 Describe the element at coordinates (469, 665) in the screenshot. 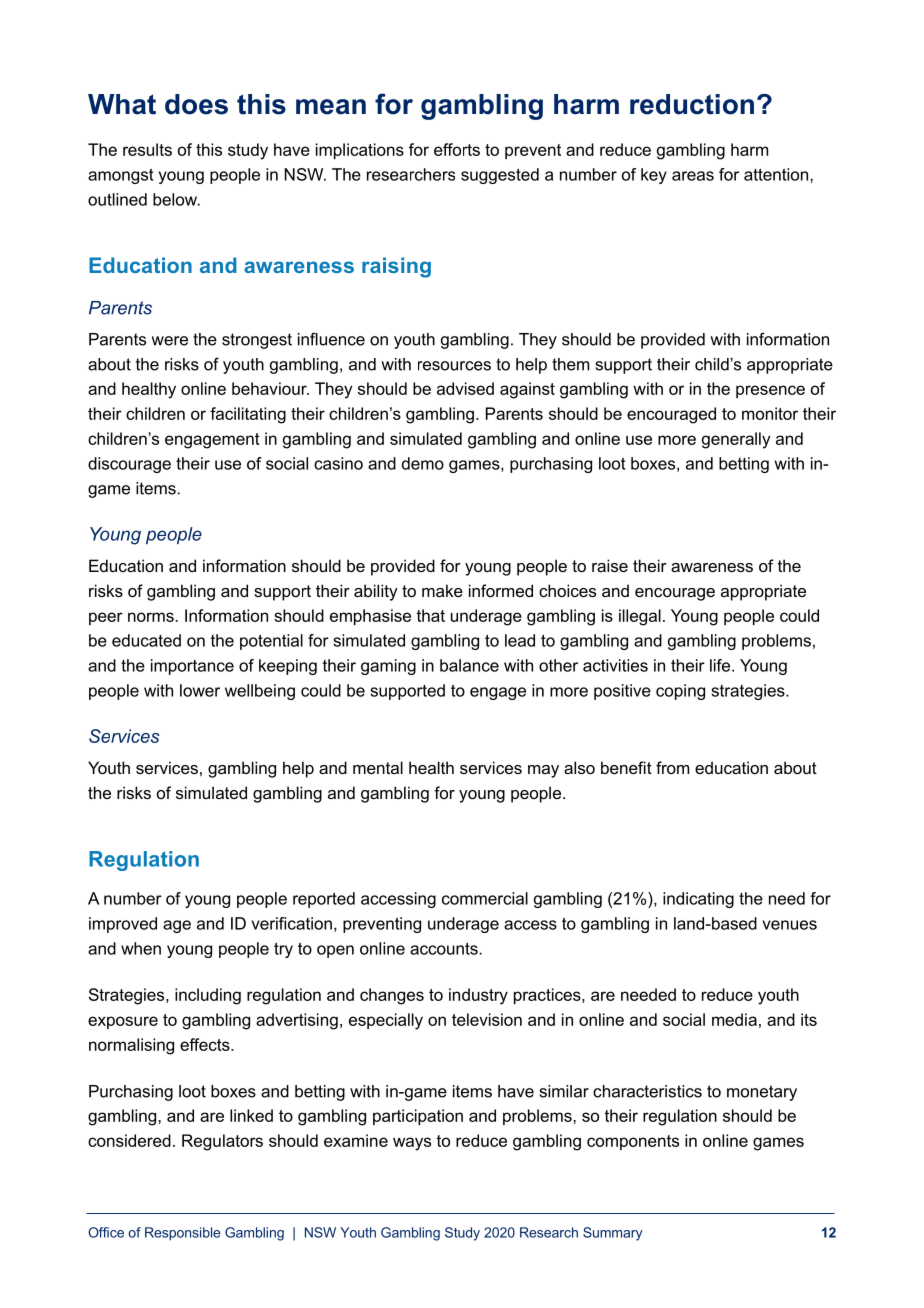

I see `balance` at that location.
